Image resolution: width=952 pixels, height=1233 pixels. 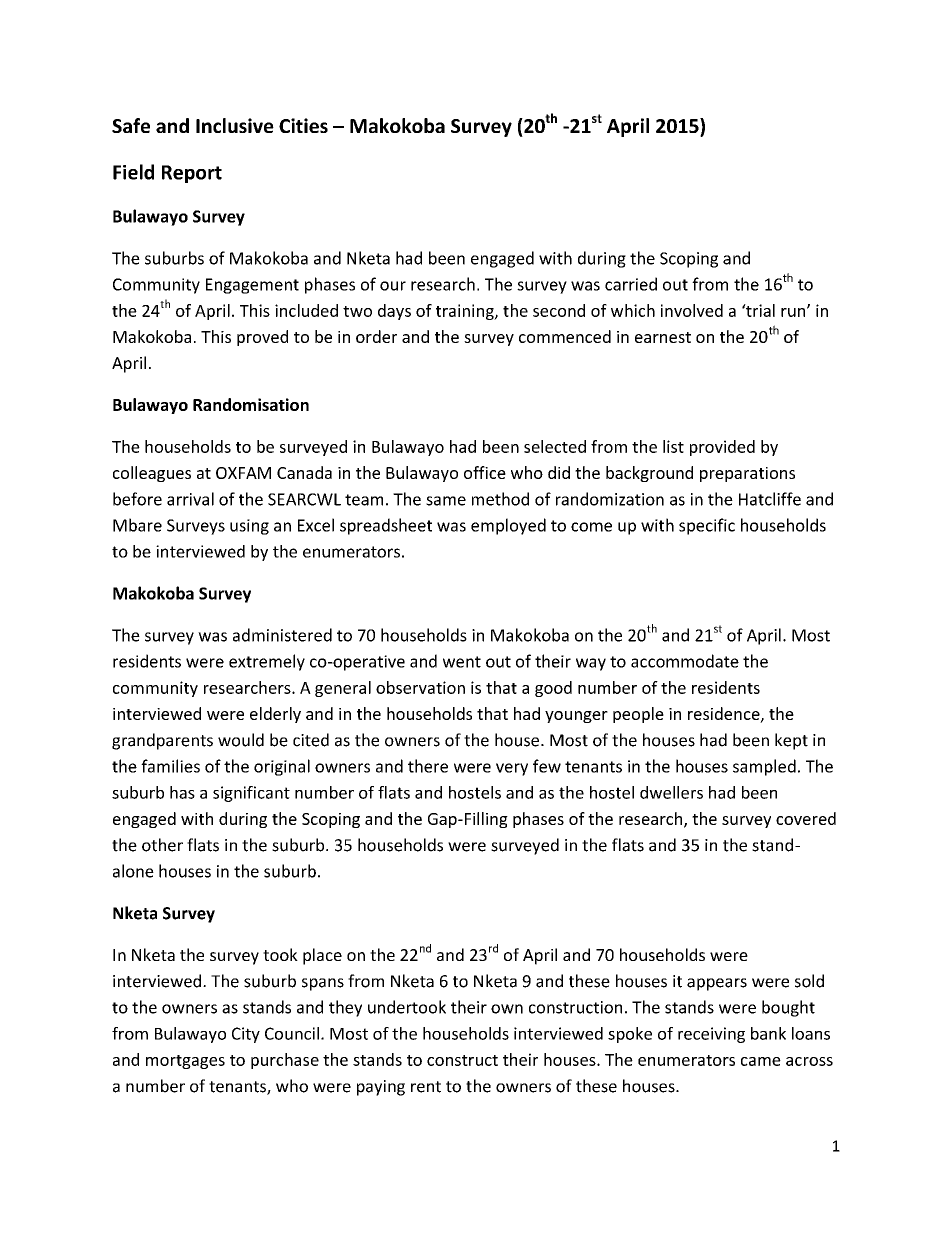 What do you see at coordinates (303, 125) in the screenshot?
I see `Cities` at bounding box center [303, 125].
